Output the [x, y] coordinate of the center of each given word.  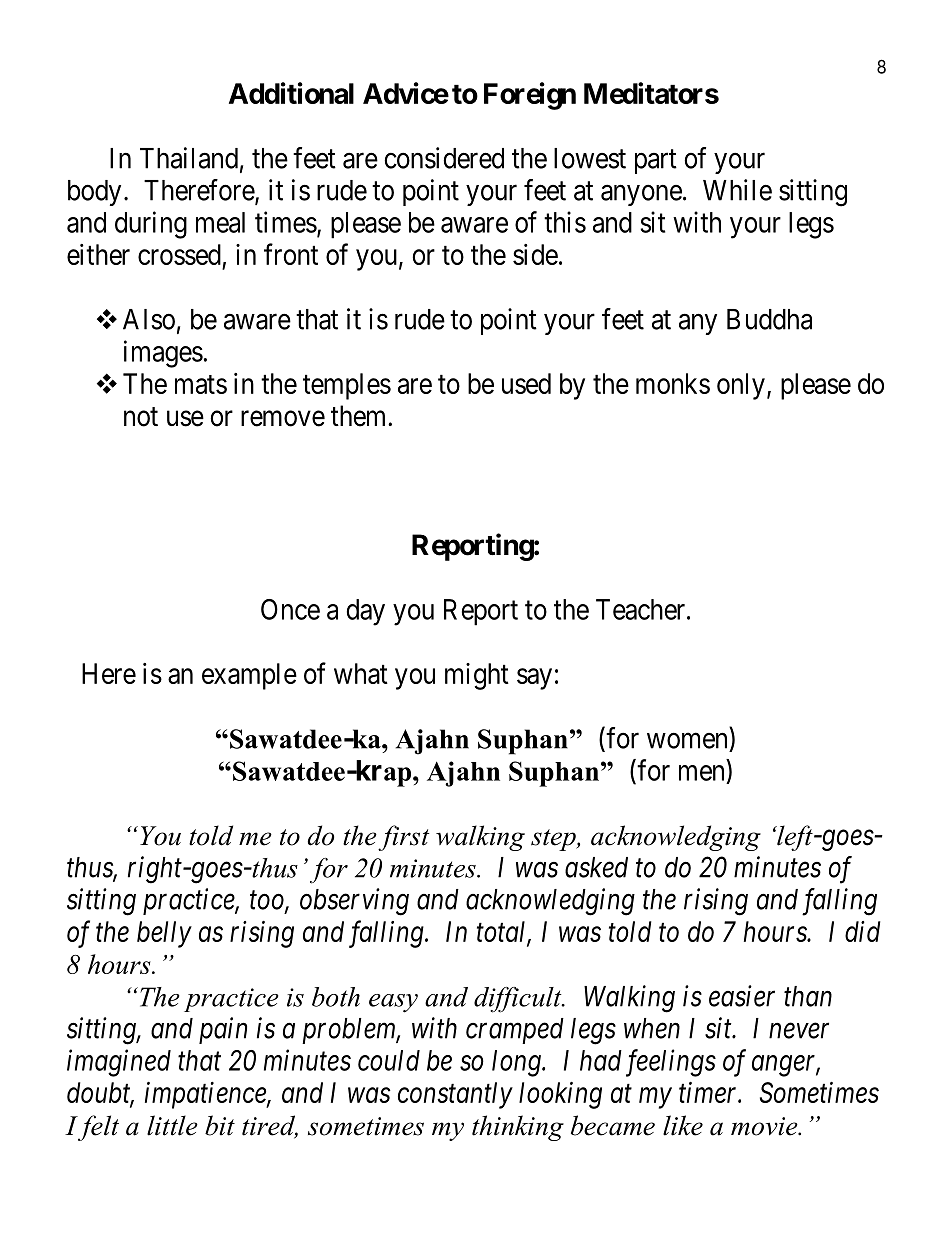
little [172, 1125]
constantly [455, 1095]
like [683, 1125]
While [737, 190]
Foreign [530, 96]
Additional [291, 93]
